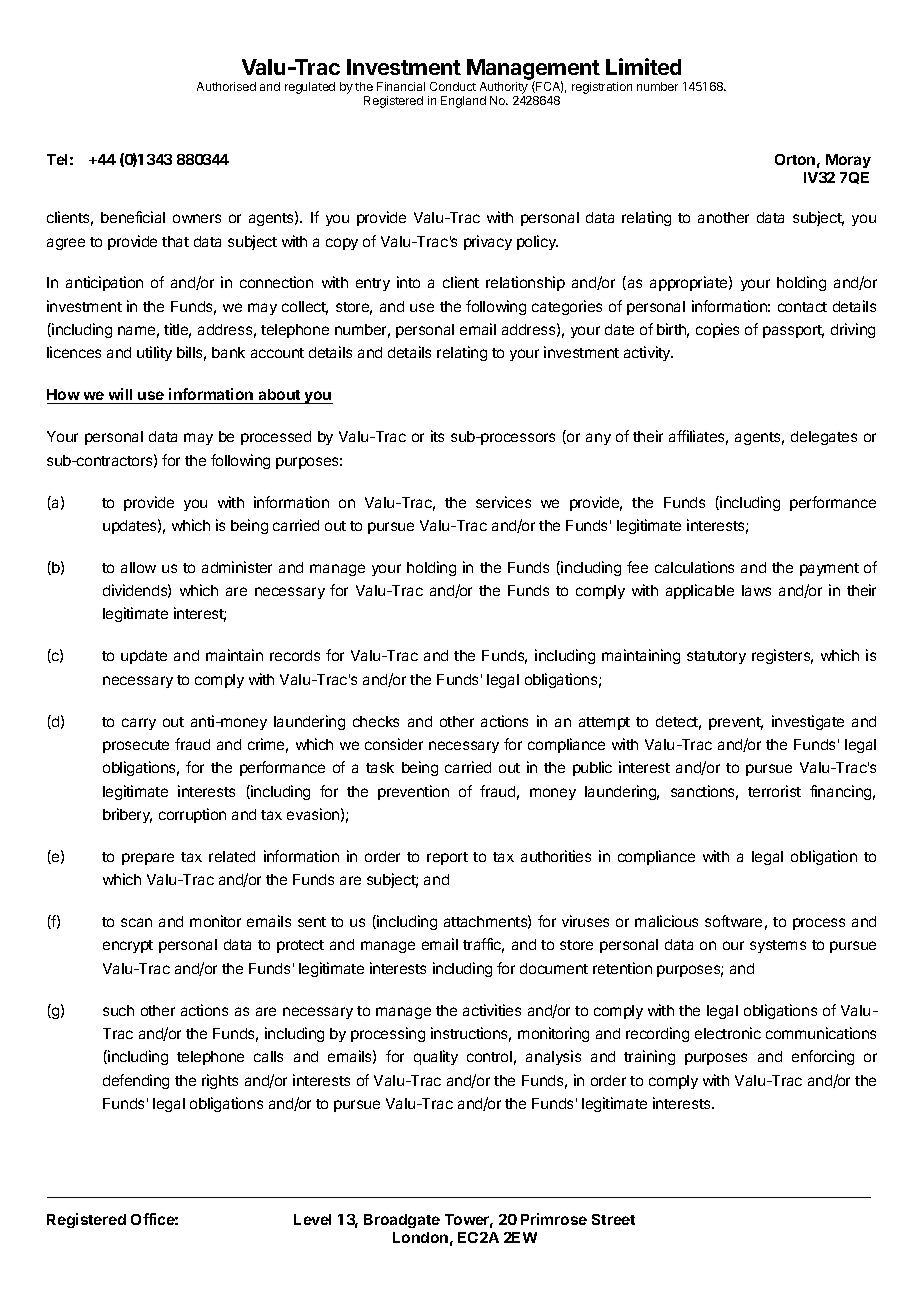 The image size is (924, 1308). What do you see at coordinates (138, 567) in the screenshot?
I see `allow` at bounding box center [138, 567].
